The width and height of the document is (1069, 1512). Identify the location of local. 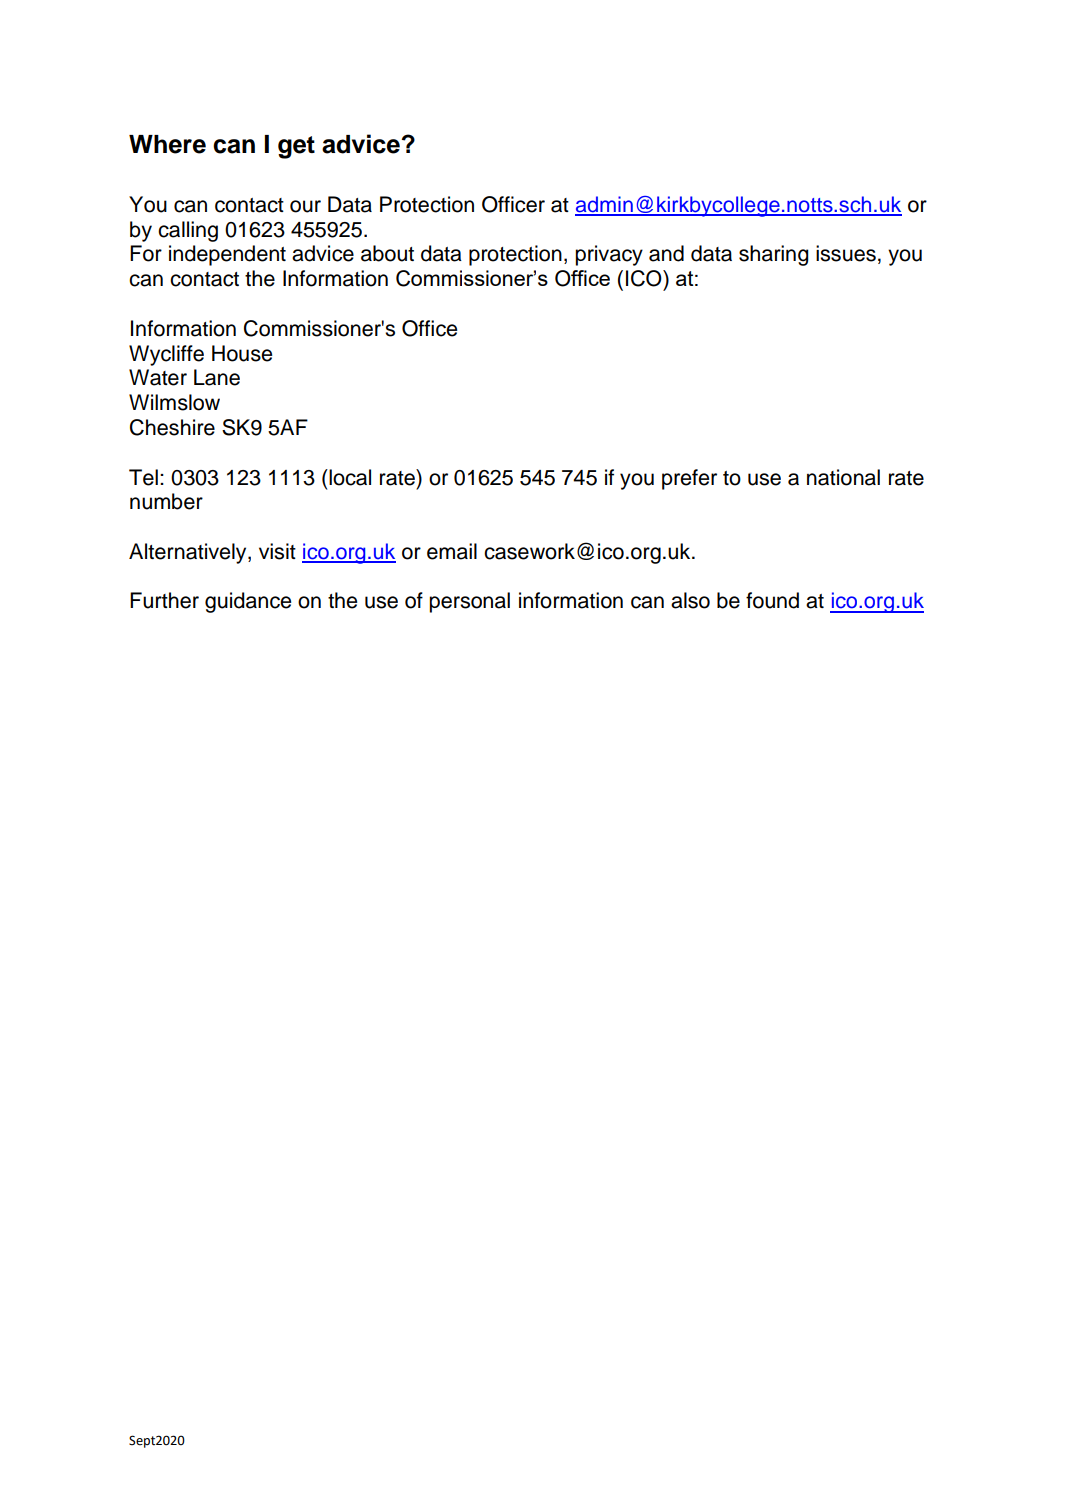
(349, 477).
